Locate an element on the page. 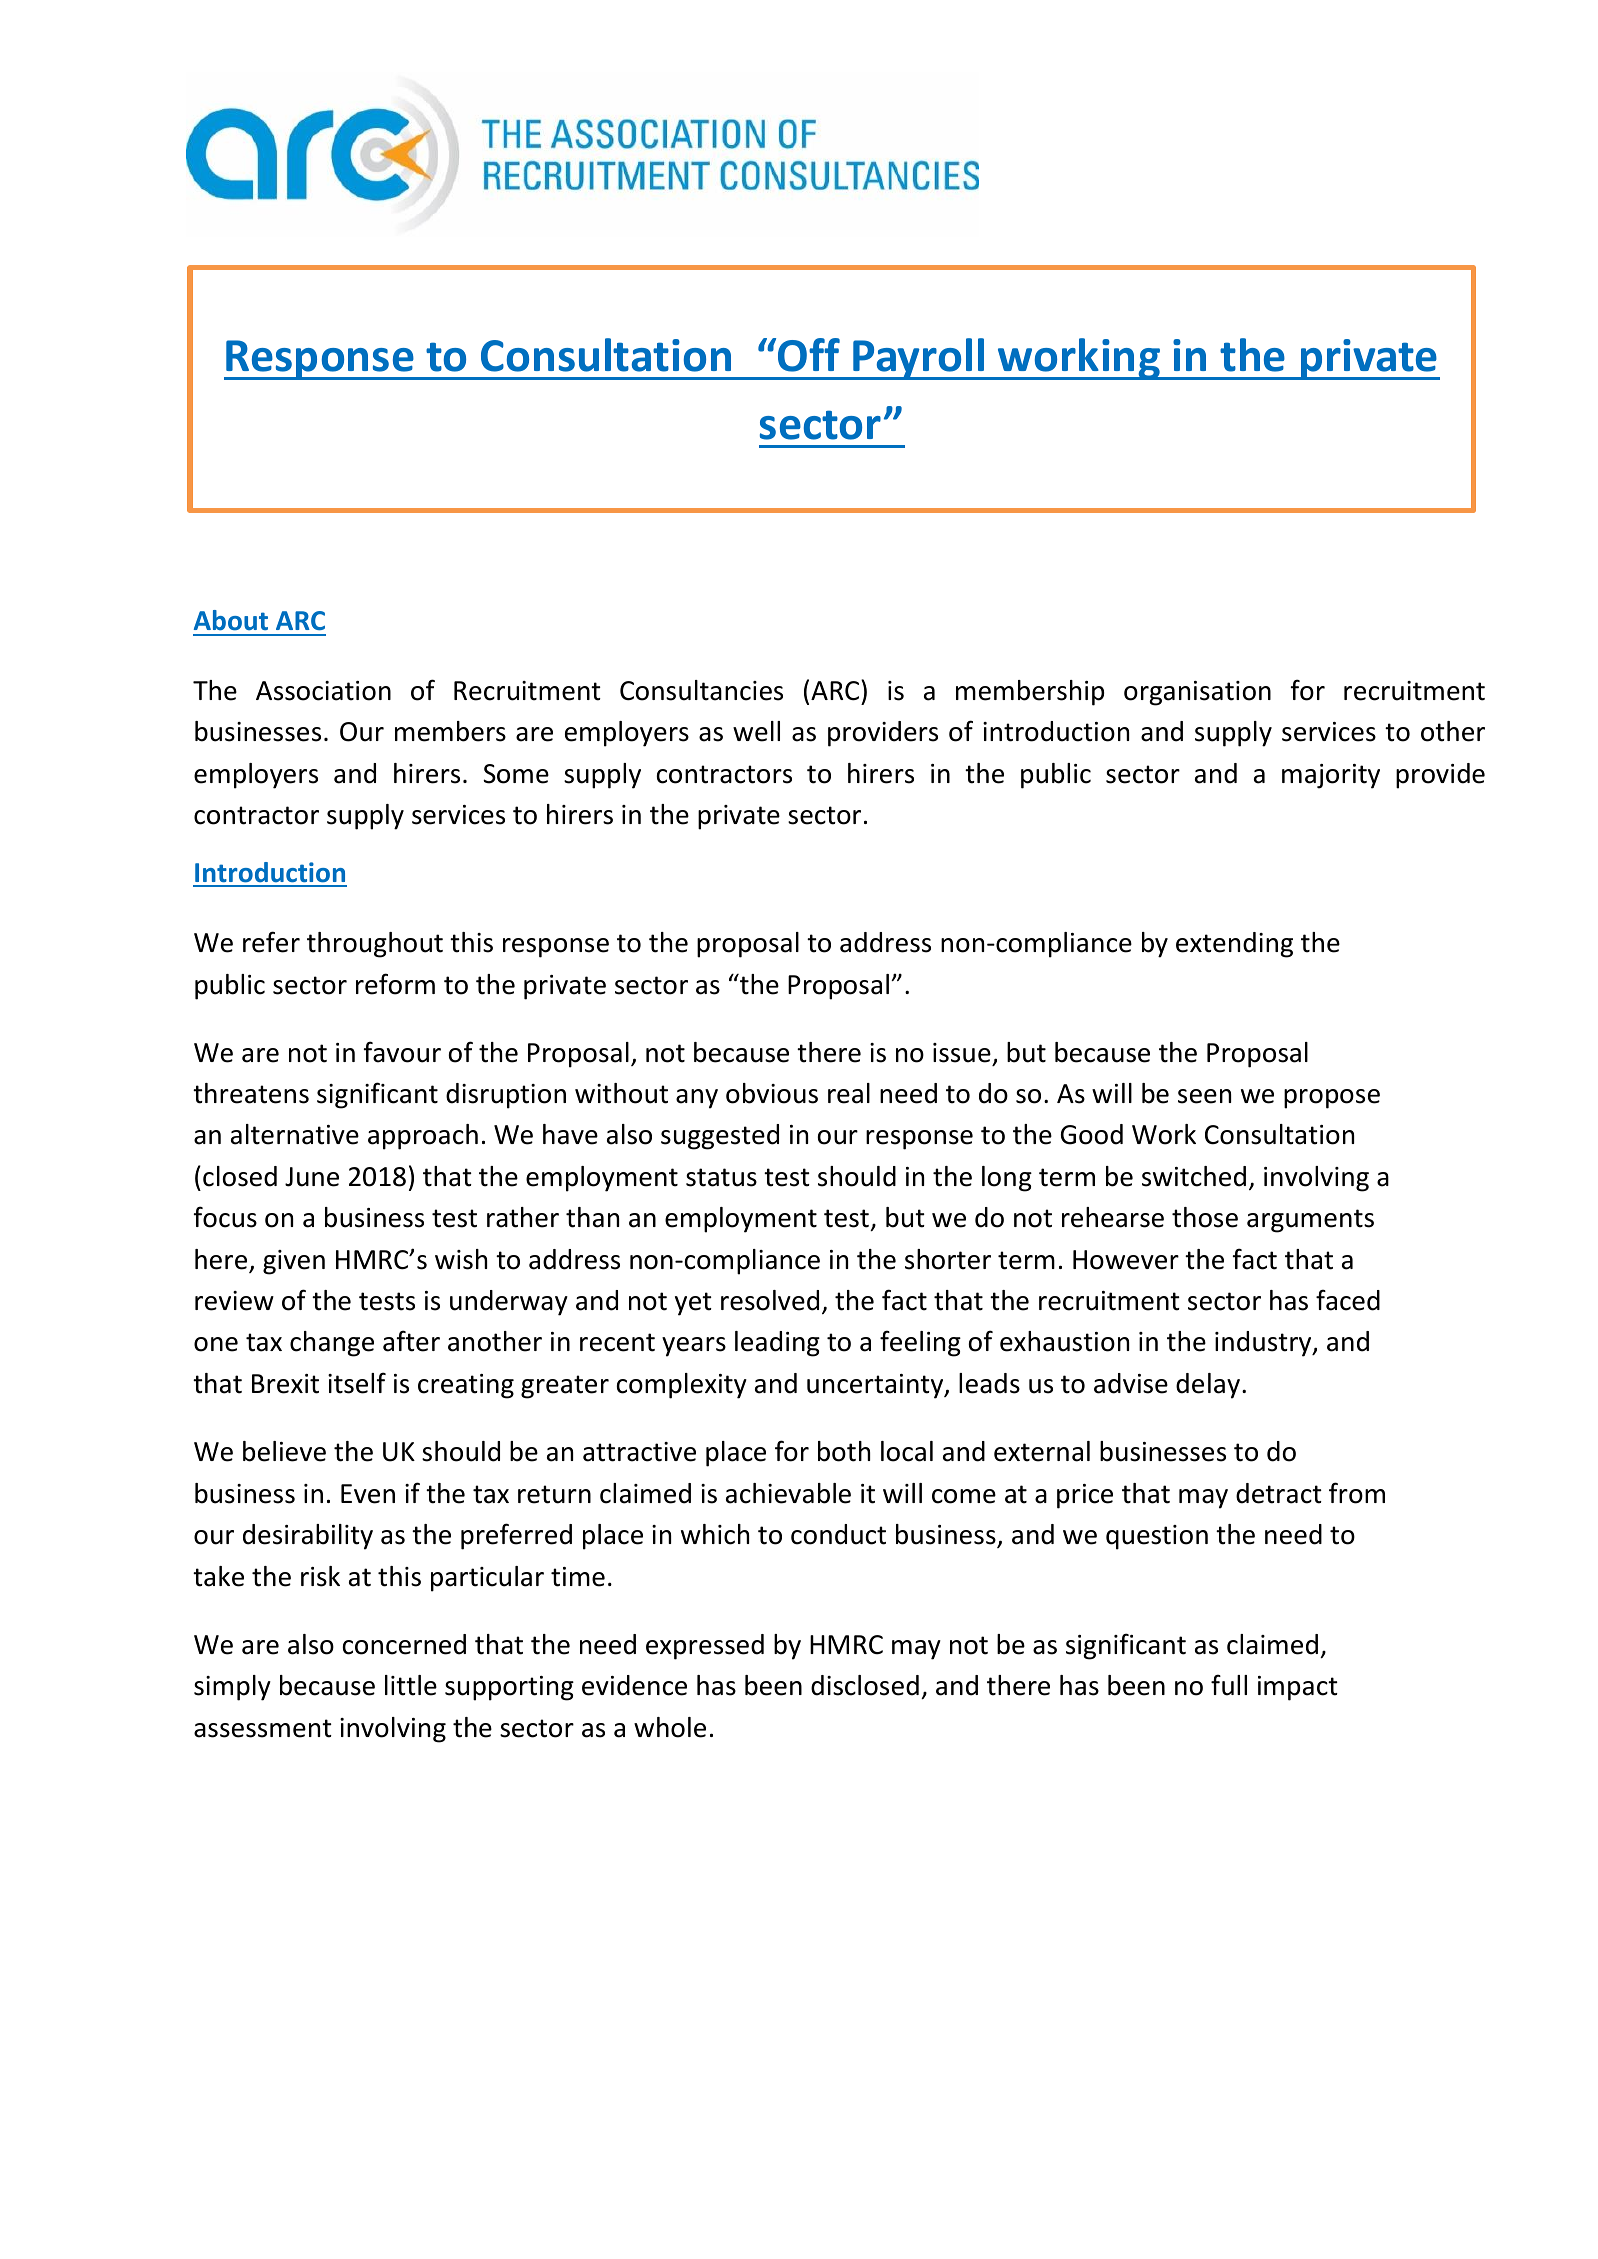 The height and width of the document is (2259, 1598). seen is located at coordinates (1204, 1096).
